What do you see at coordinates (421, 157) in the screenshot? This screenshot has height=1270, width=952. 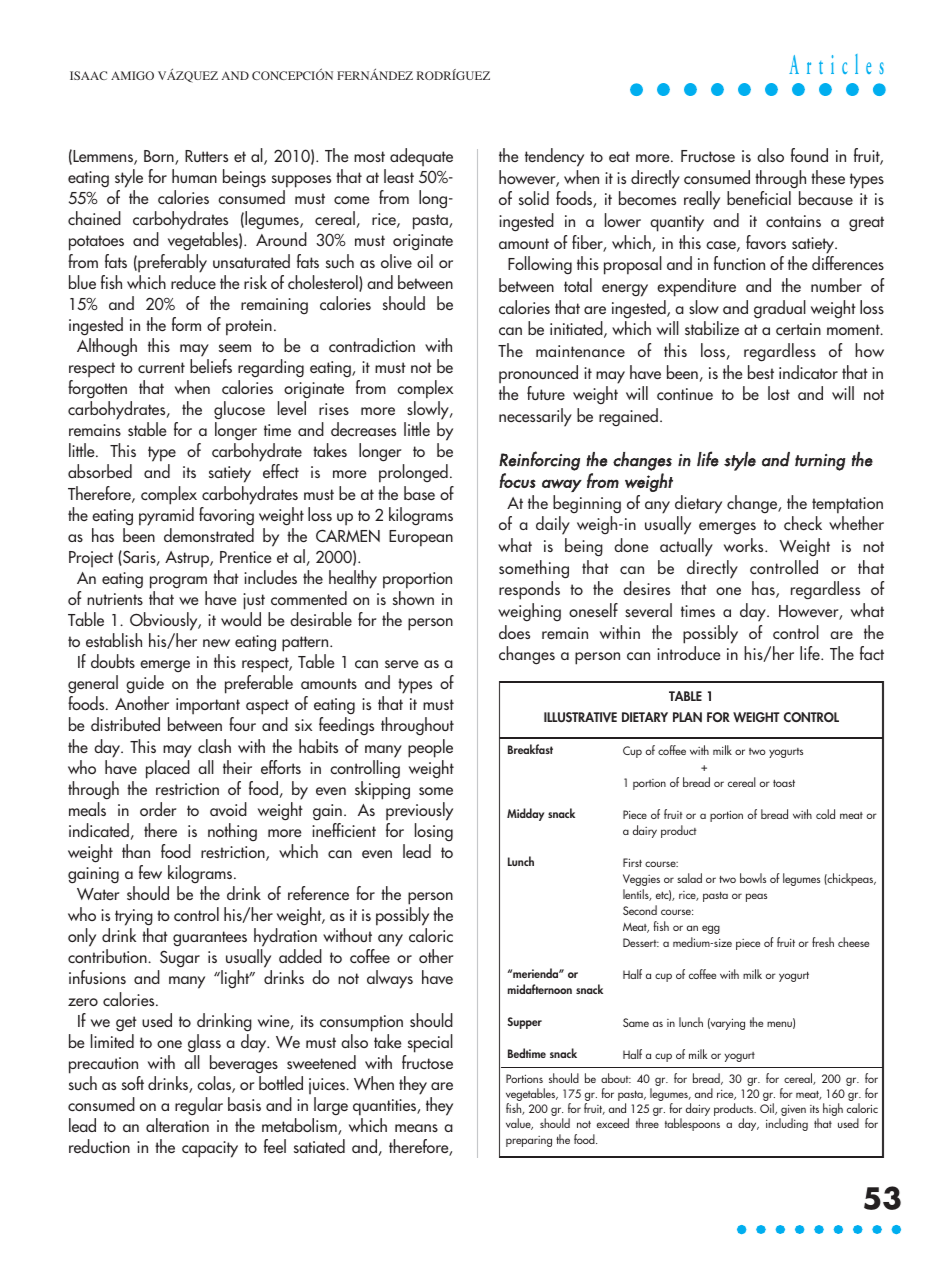 I see `adequate` at bounding box center [421, 157].
